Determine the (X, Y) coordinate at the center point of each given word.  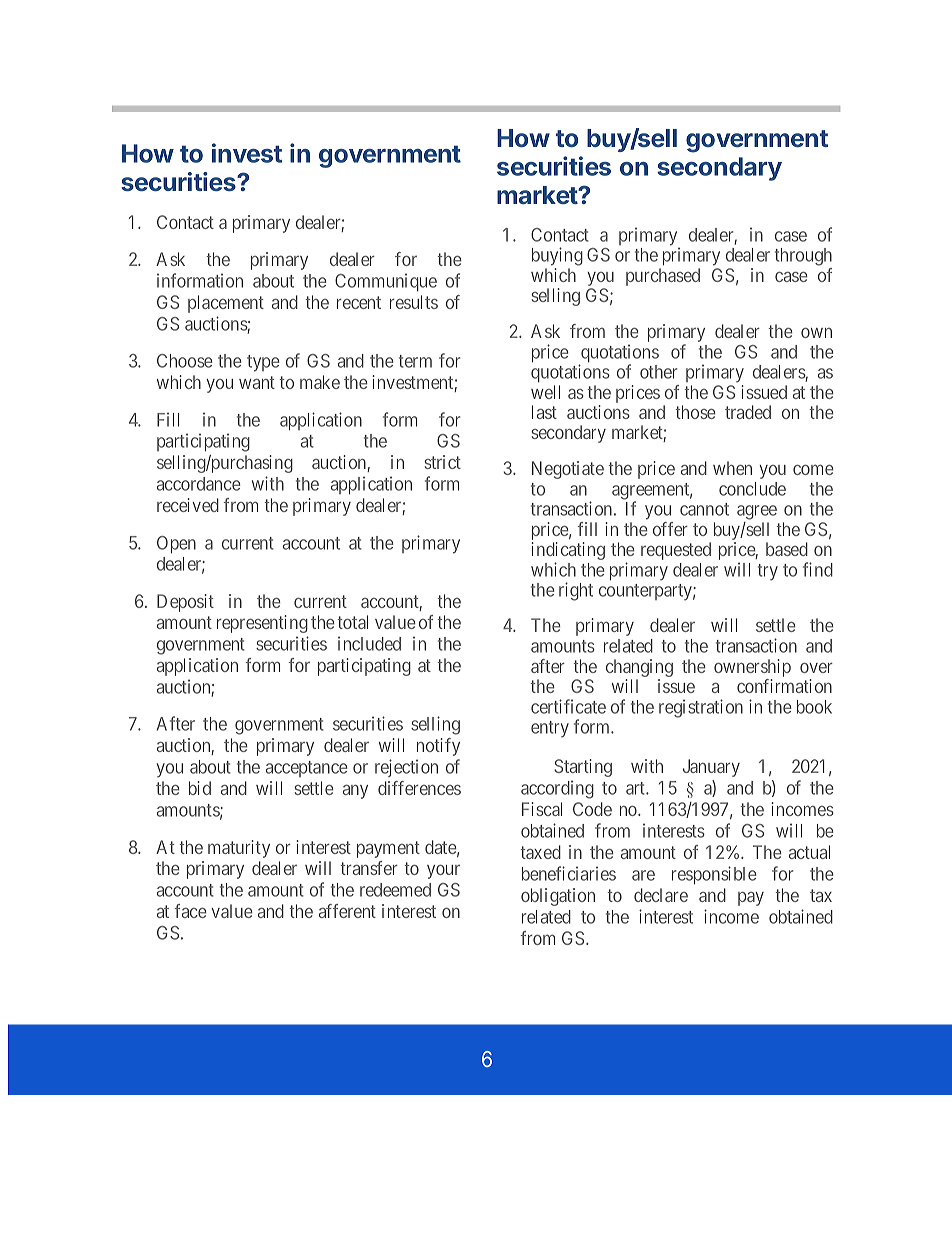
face (190, 911)
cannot (704, 509)
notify (438, 747)
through (803, 257)
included (369, 643)
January (711, 768)
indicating (568, 552)
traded (748, 412)
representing (262, 624)
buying (557, 256)
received (188, 505)
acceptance (307, 769)
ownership (752, 669)
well (545, 392)
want (257, 382)
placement (226, 304)
